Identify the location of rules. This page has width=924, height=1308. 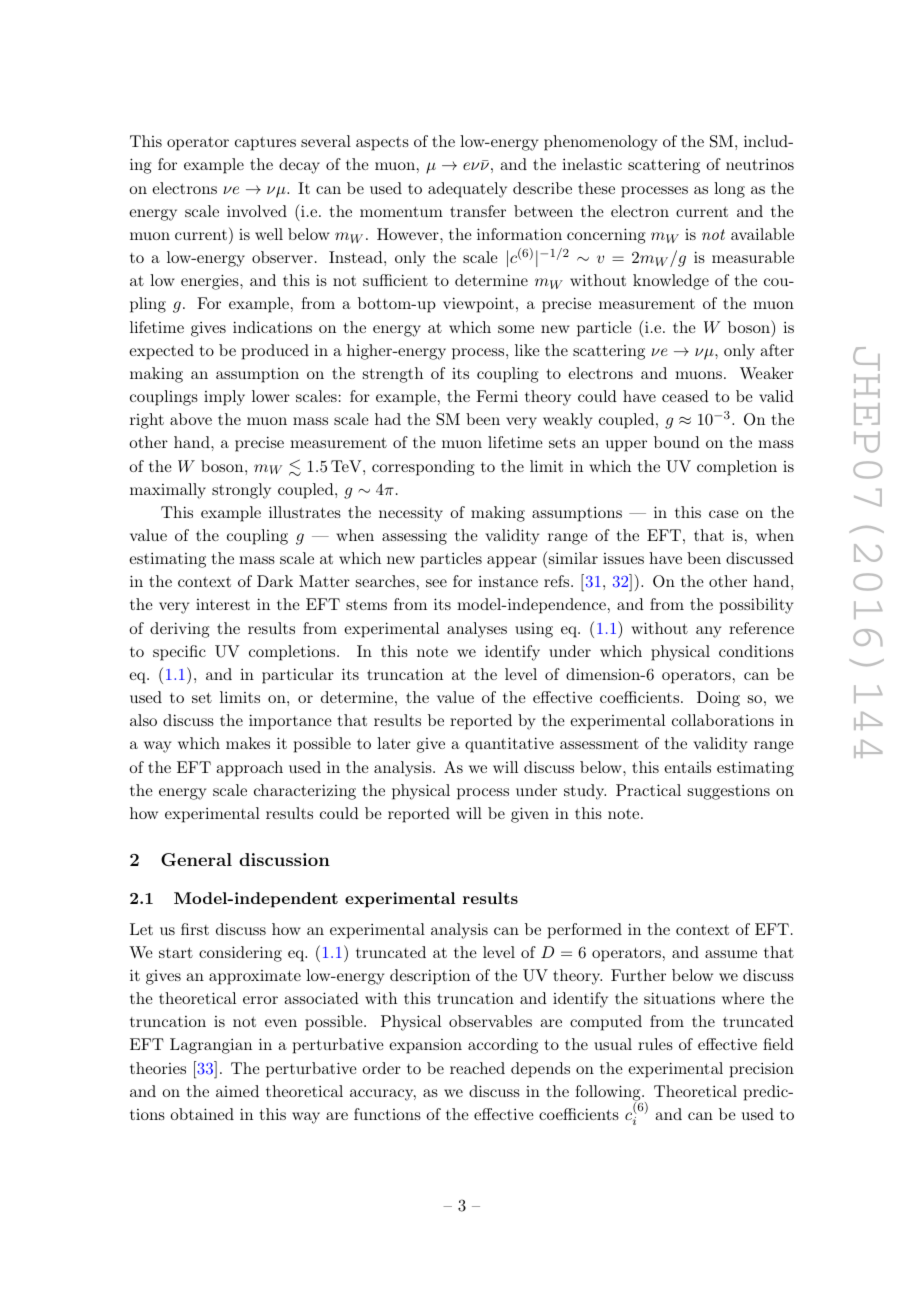
(655, 1044).
